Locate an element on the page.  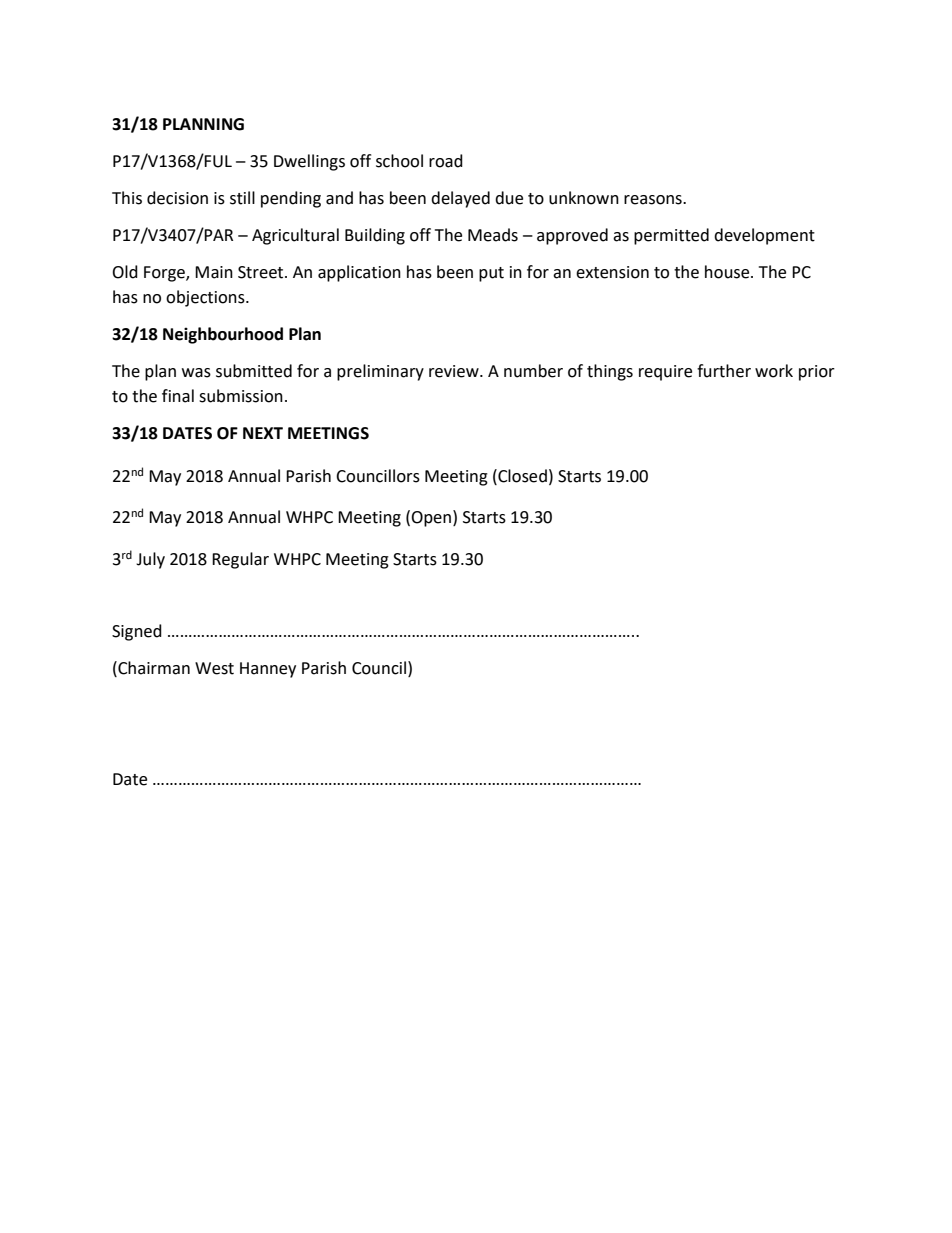
review is located at coordinates (455, 371).
